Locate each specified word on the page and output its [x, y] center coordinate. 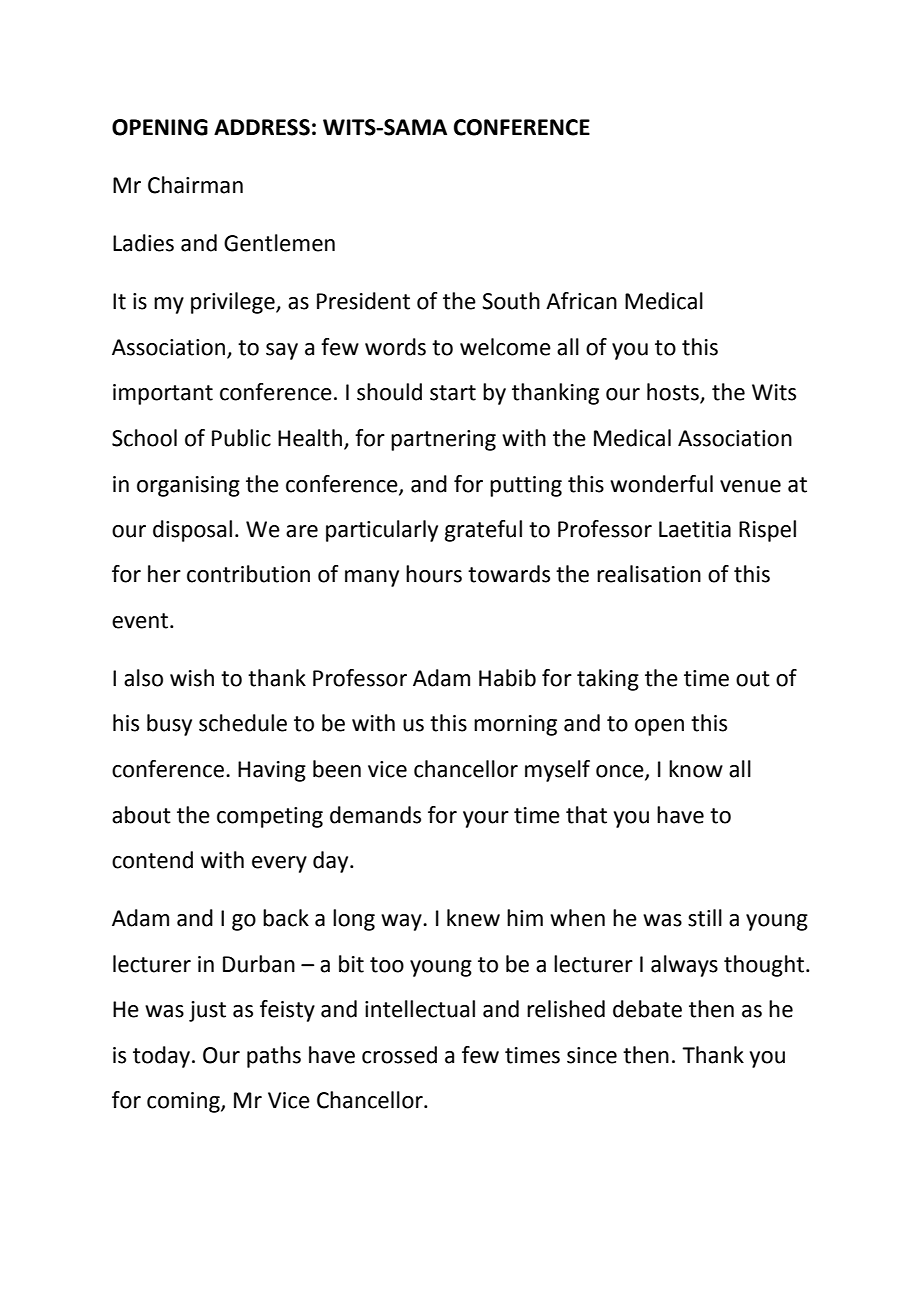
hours [434, 574]
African [581, 301]
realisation [649, 574]
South [511, 301]
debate [647, 1009]
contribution [248, 574]
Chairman [195, 185]
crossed [399, 1055]
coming [184, 1102]
